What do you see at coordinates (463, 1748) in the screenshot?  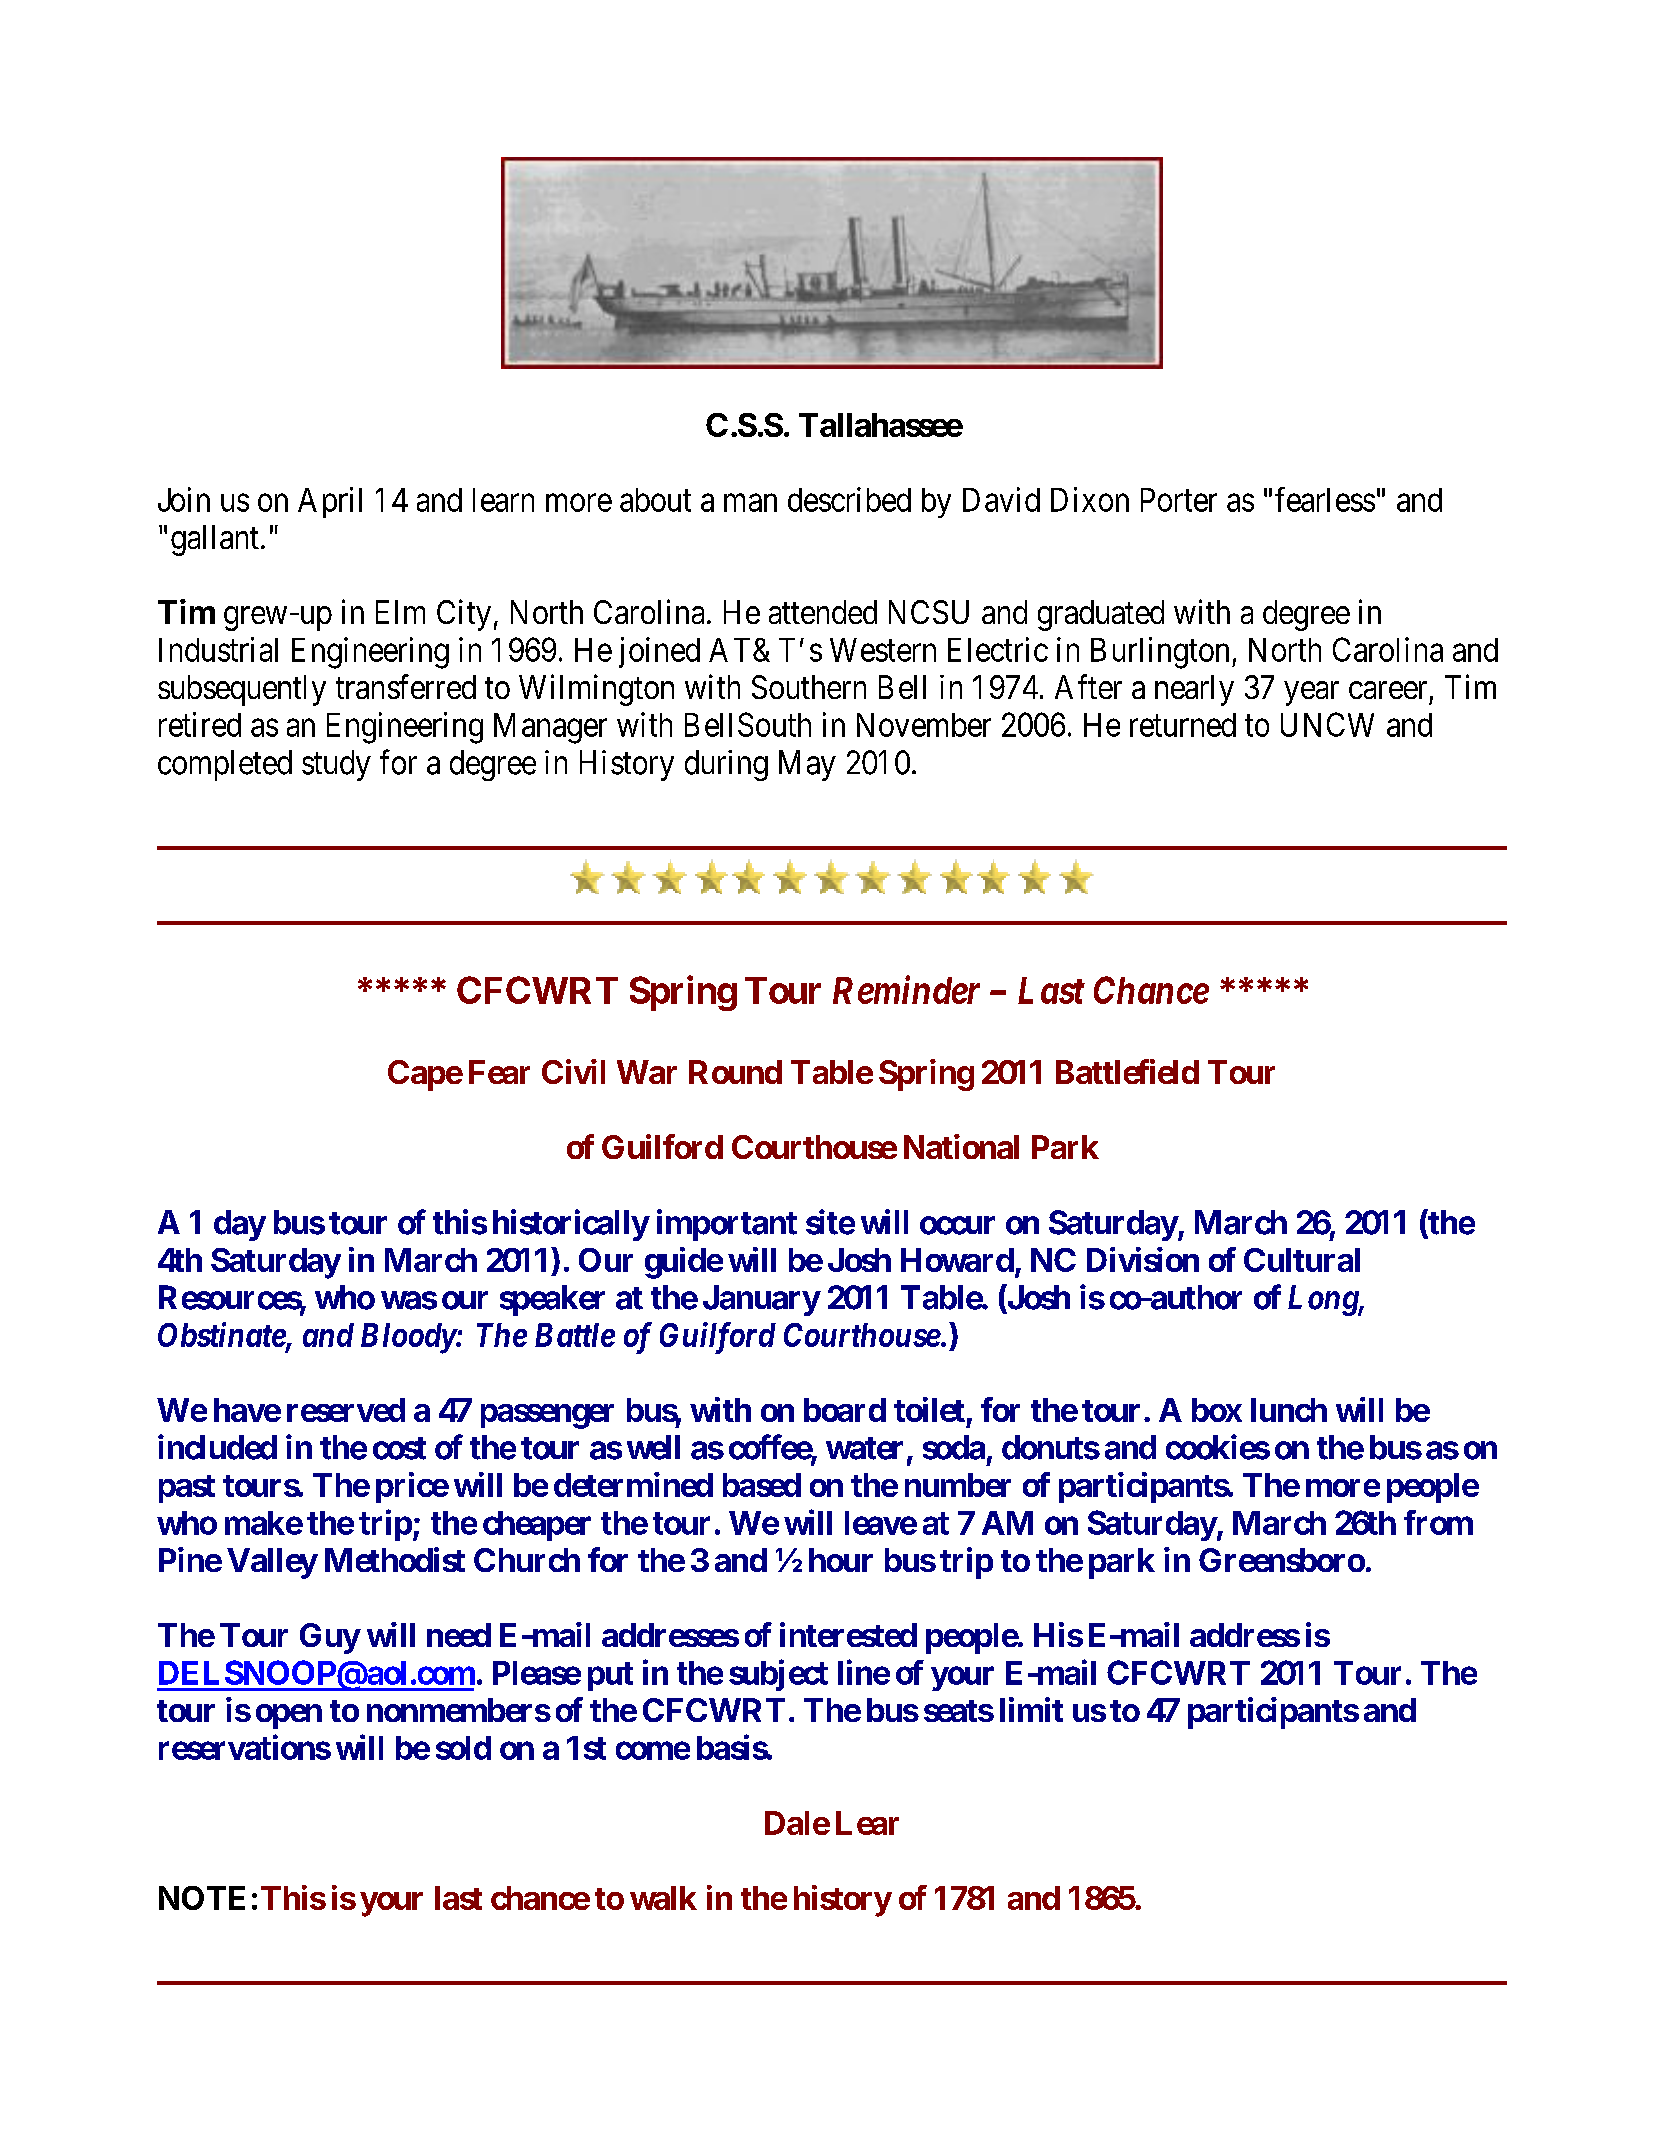 I see `sold` at bounding box center [463, 1748].
